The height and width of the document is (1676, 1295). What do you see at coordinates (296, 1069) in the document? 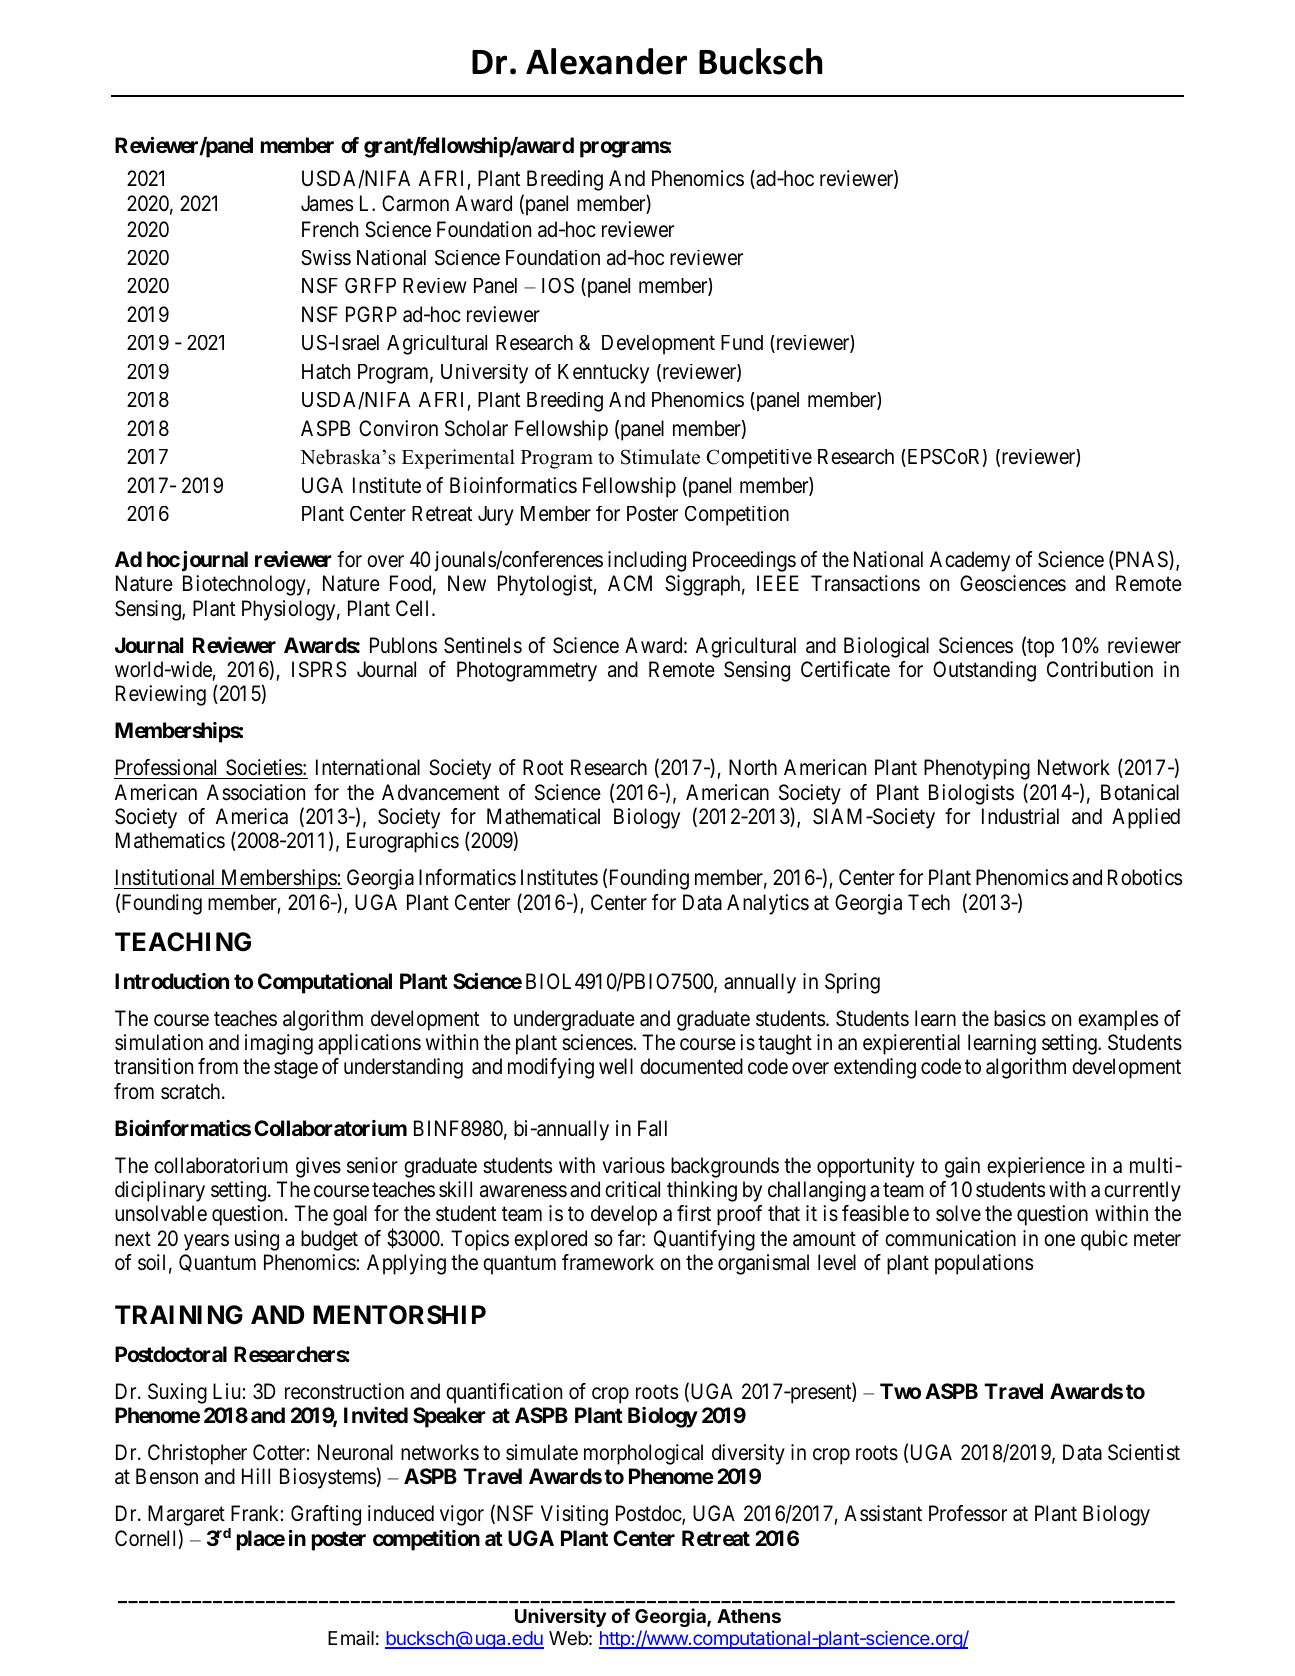
I see `stage` at bounding box center [296, 1069].
